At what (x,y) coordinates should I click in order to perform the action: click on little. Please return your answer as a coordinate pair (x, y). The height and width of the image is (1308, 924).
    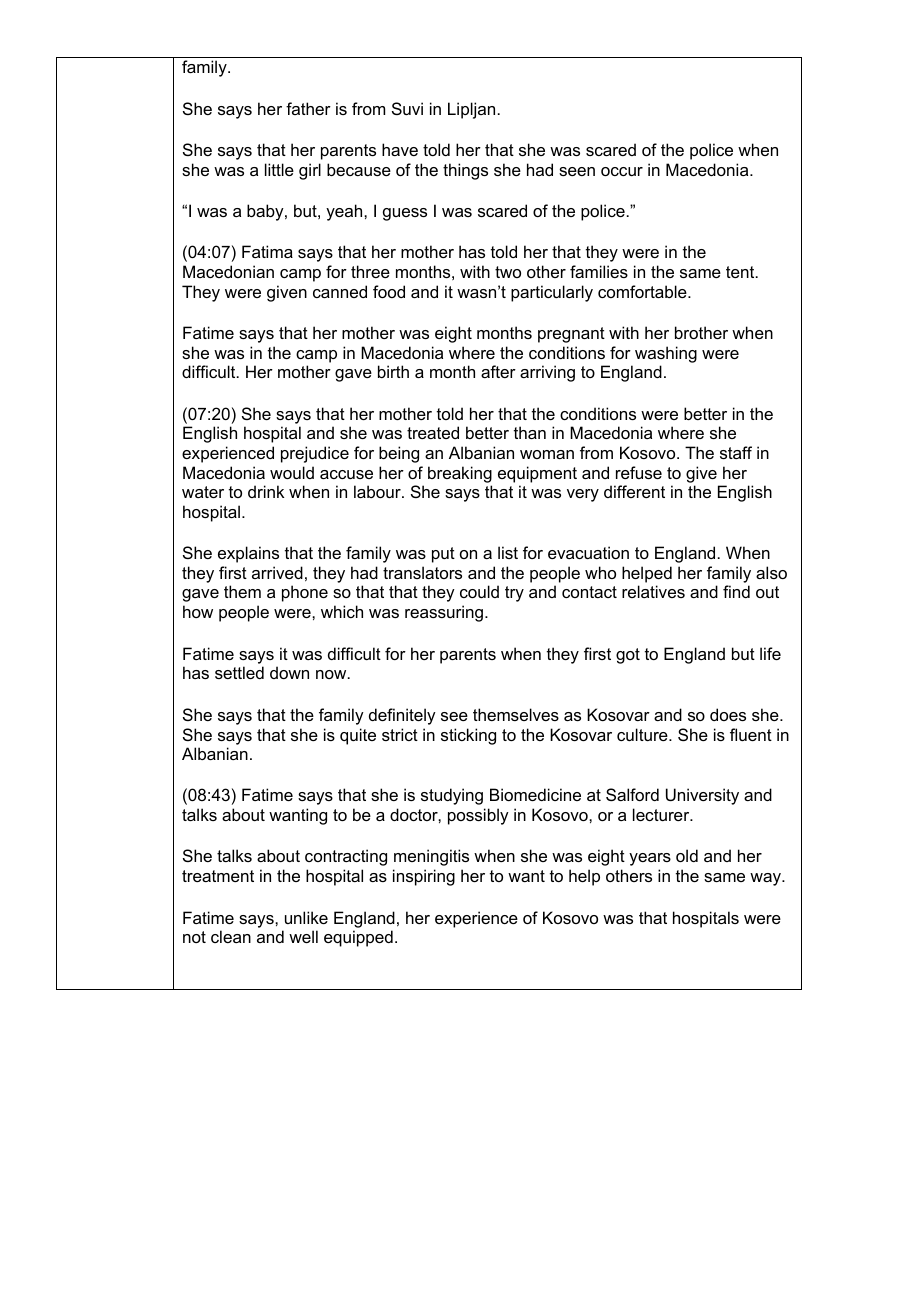
    Looking at the image, I should click on (279, 169).
